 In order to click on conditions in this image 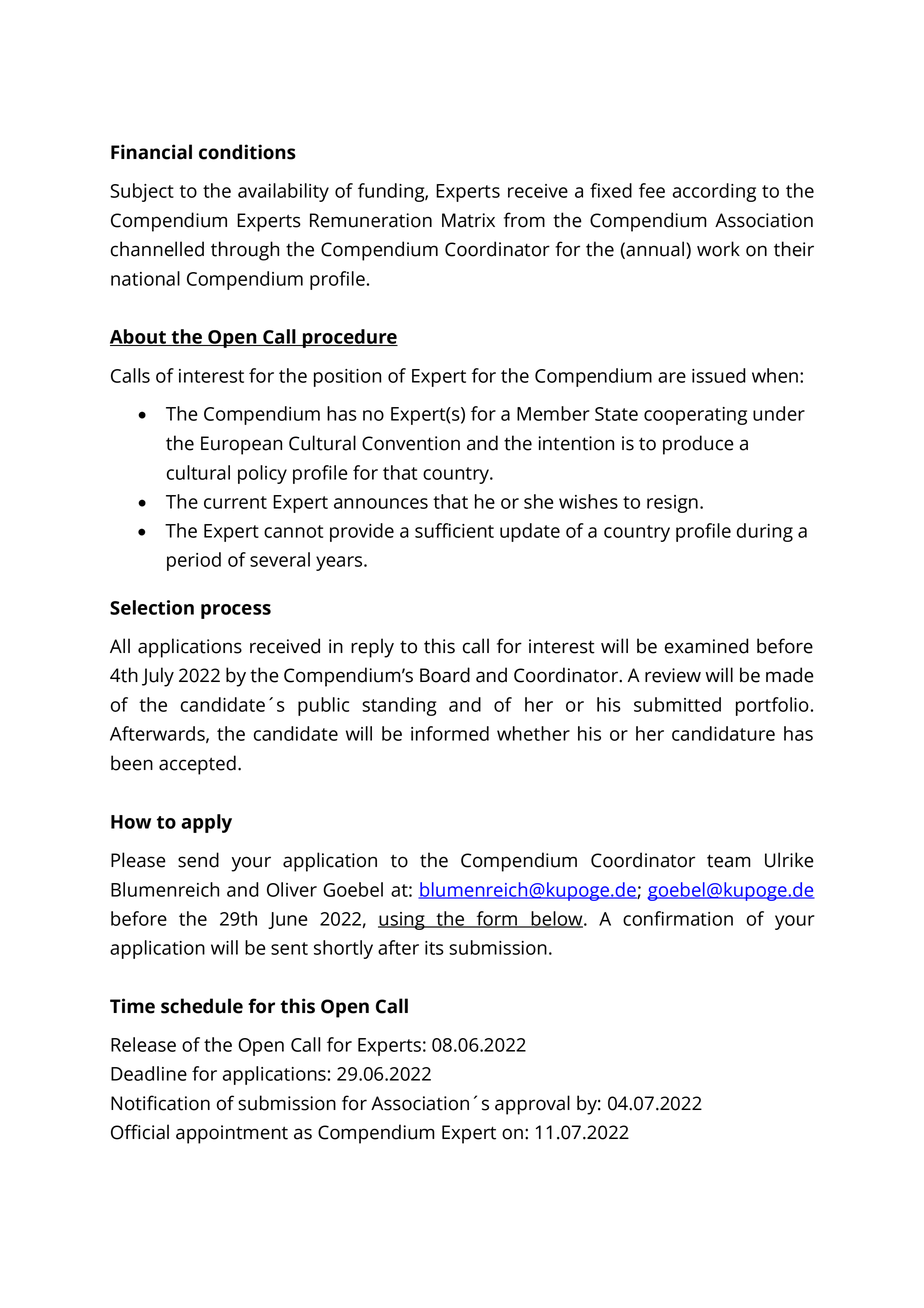, I will do `click(247, 152)`.
